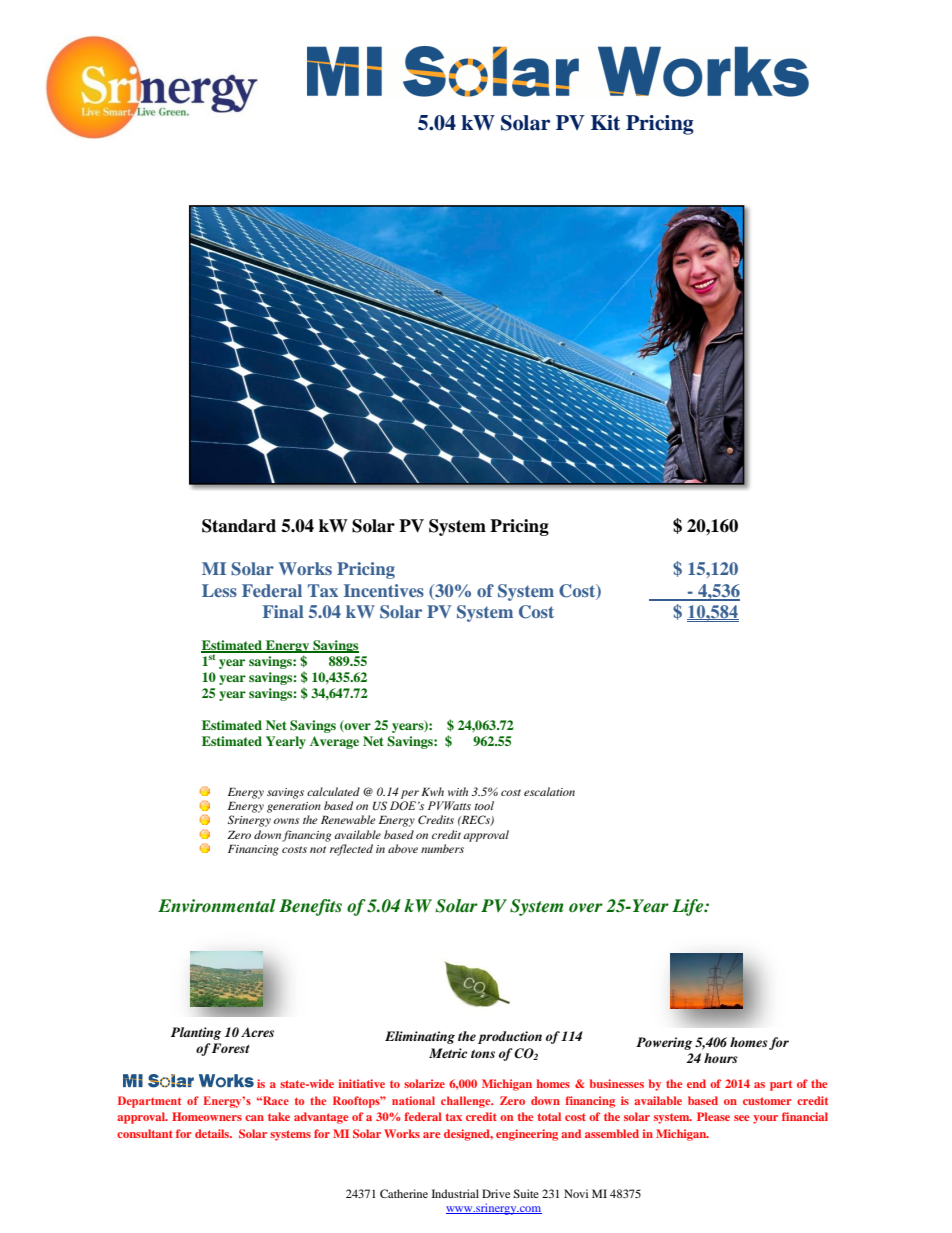  Describe the element at coordinates (207, 1116) in the screenshot. I see `Homeowners` at that location.
